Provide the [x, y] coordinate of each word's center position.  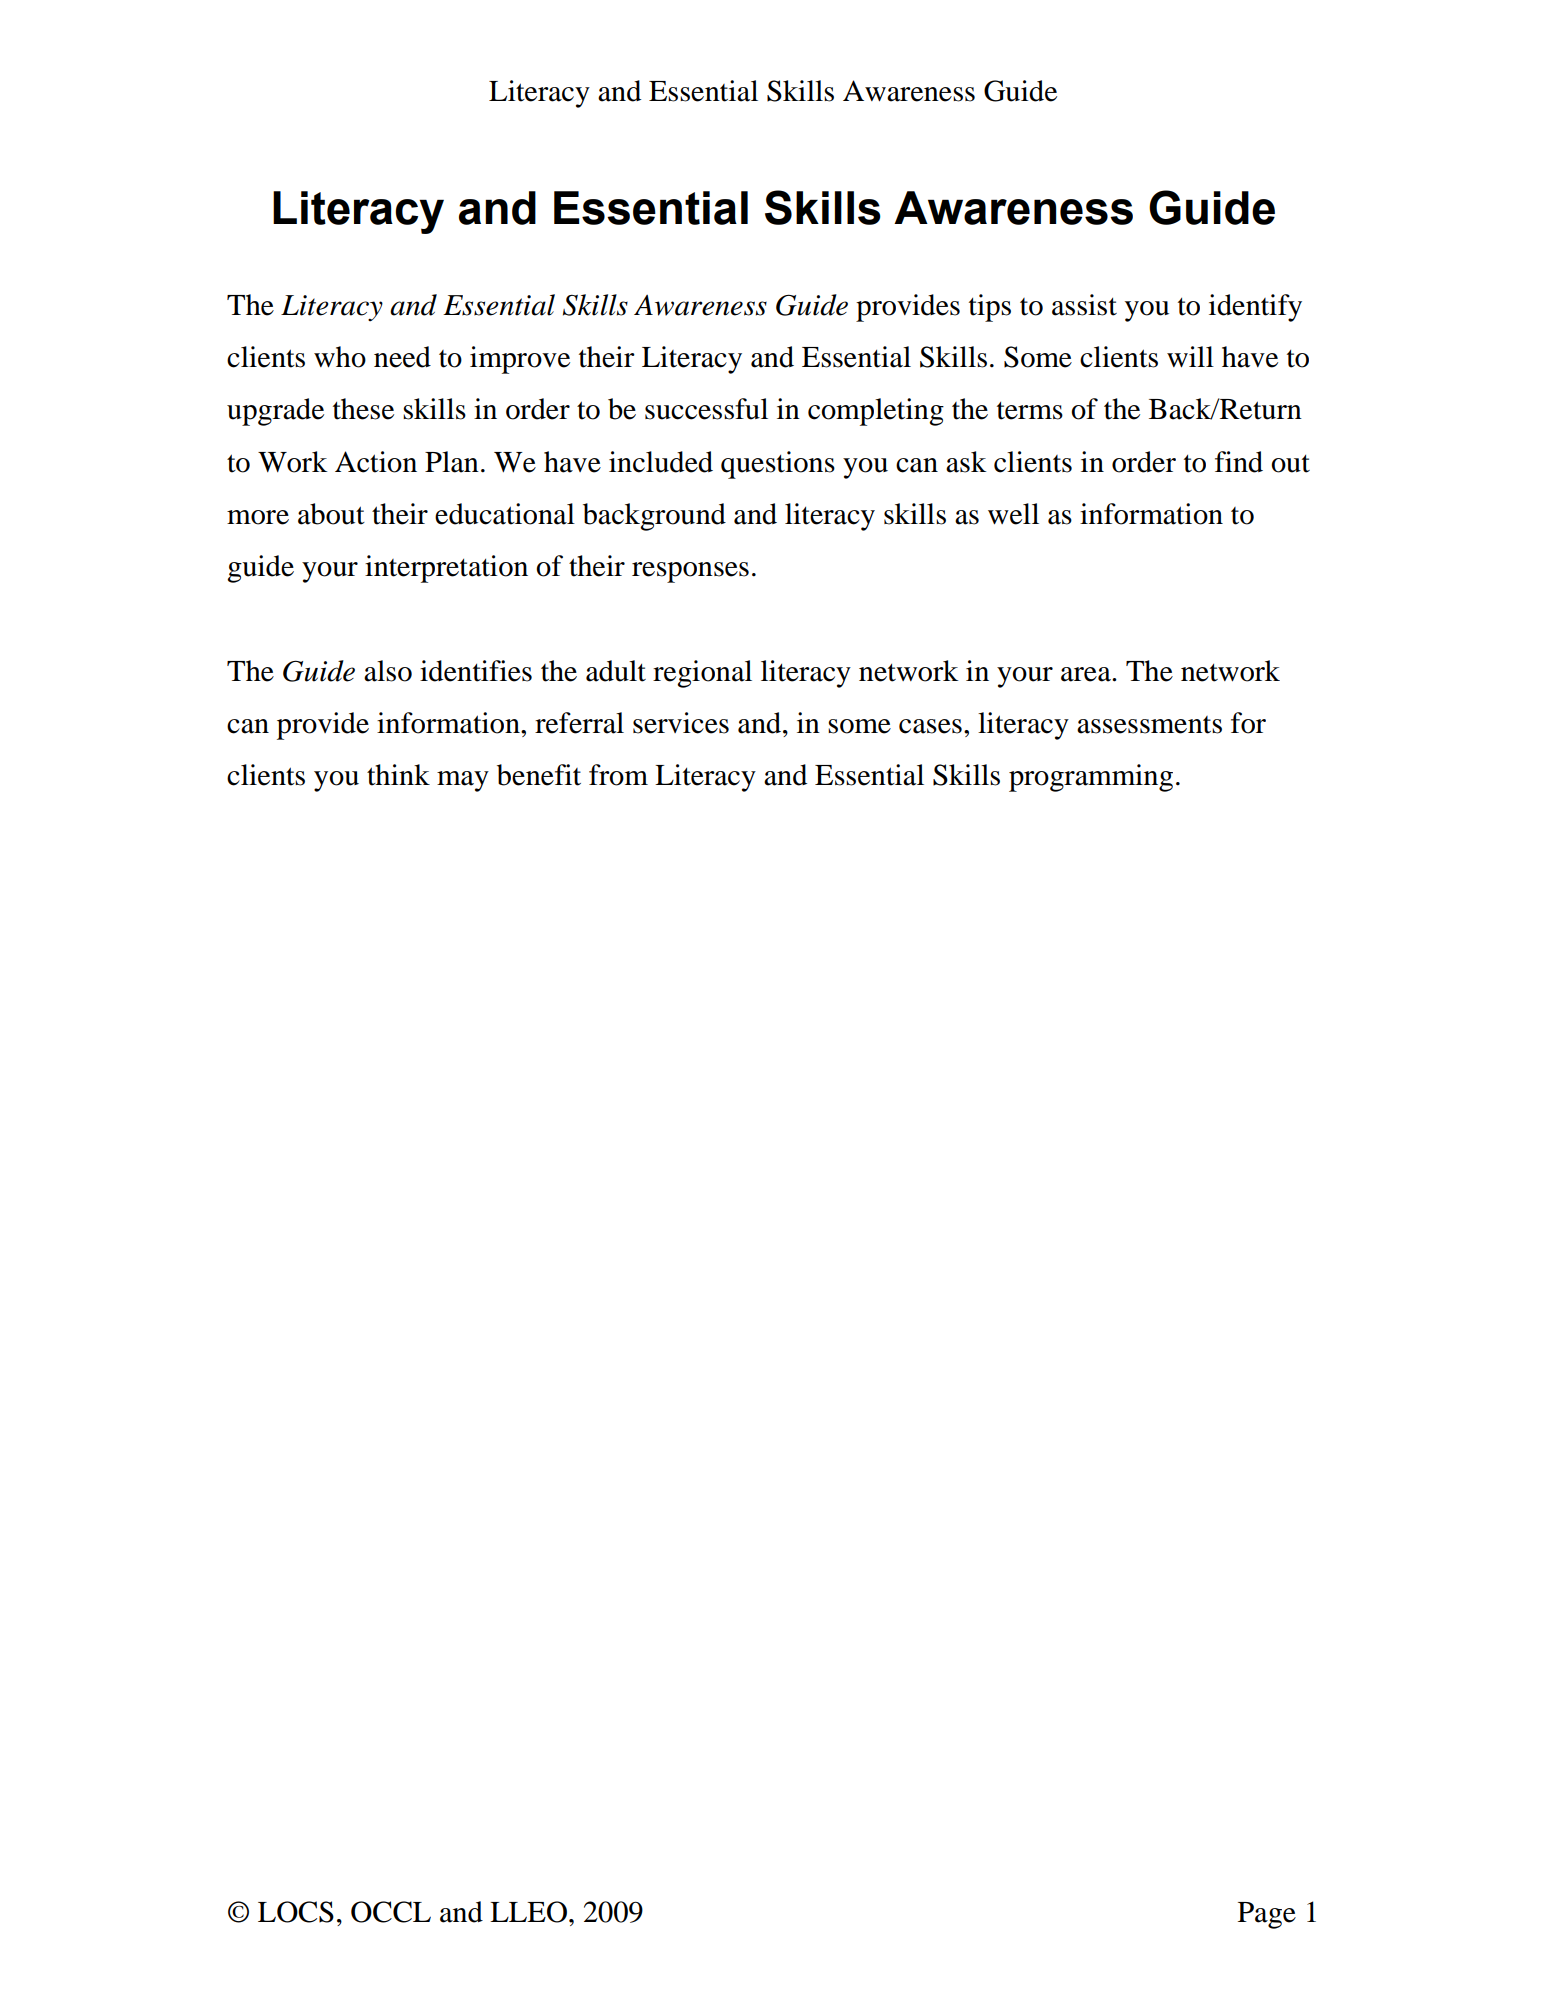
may [463, 781]
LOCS [296, 1912]
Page [1267, 1915]
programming [1091, 778]
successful [706, 409]
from [618, 775]
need [402, 357]
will [1190, 356]
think [398, 775]
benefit [539, 775]
